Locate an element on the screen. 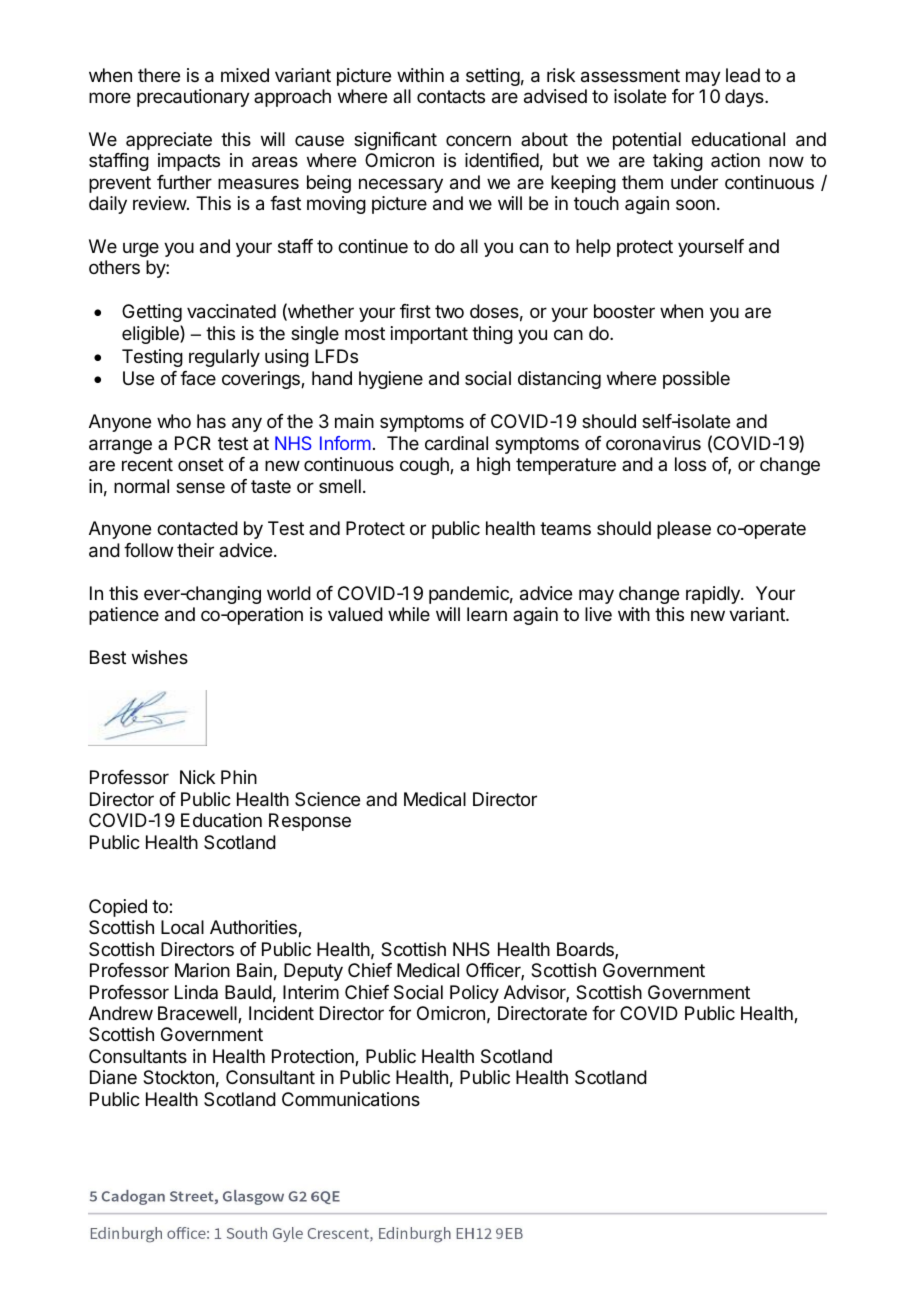  rapidly is located at coordinates (714, 595).
